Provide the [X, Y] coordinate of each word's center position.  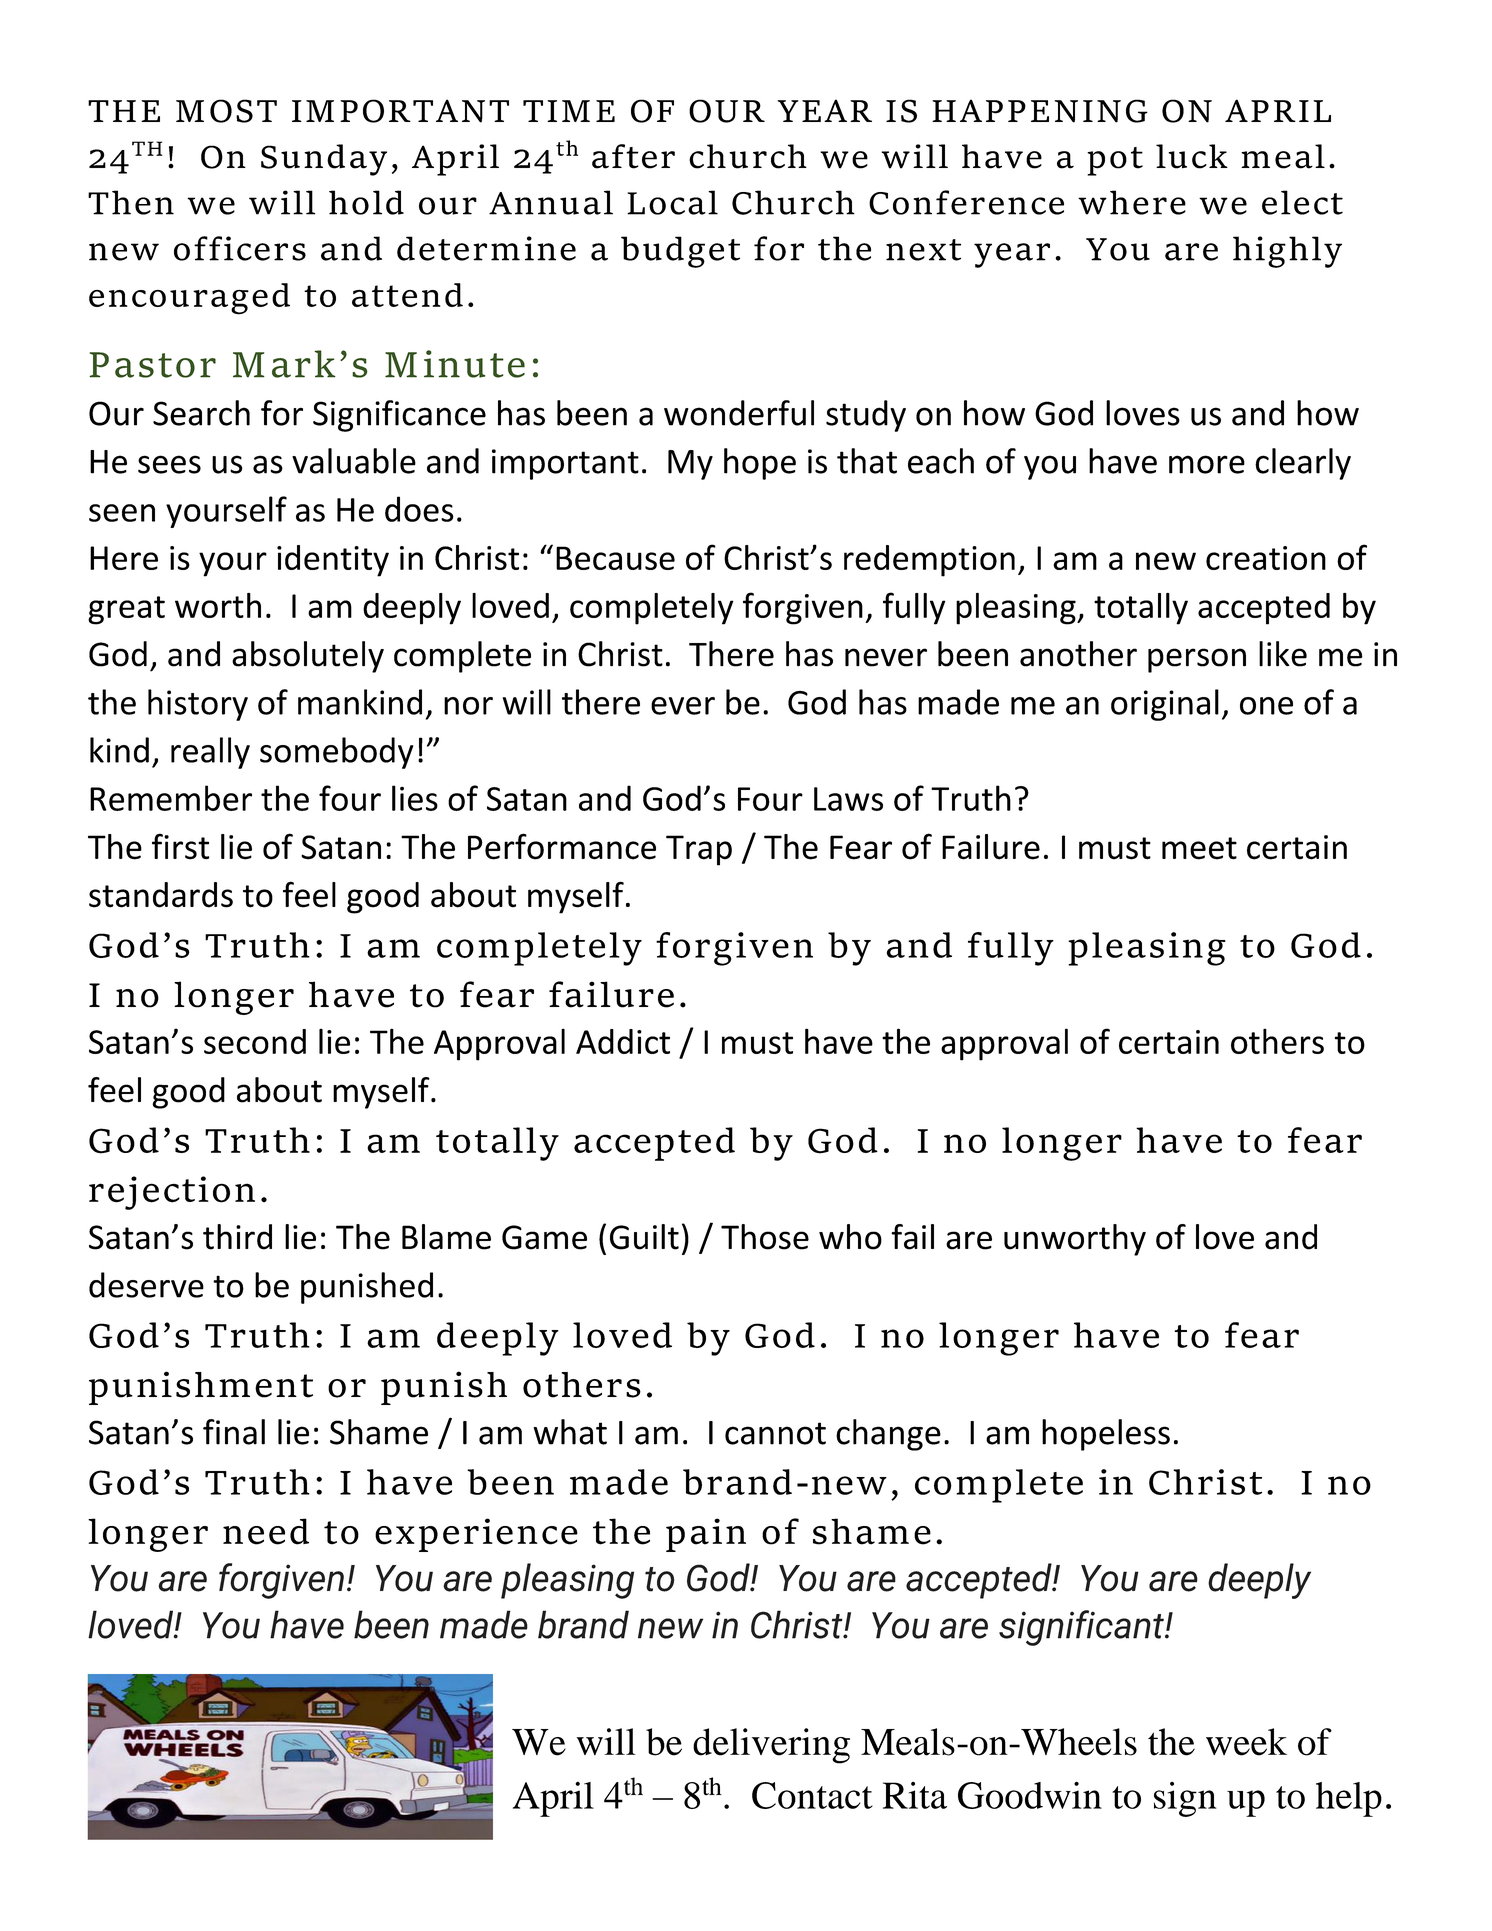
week [1246, 1742]
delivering [771, 1746]
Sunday [324, 160]
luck [1192, 156]
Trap [699, 850]
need [266, 1531]
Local [672, 202]
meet [1199, 848]
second [255, 1041]
